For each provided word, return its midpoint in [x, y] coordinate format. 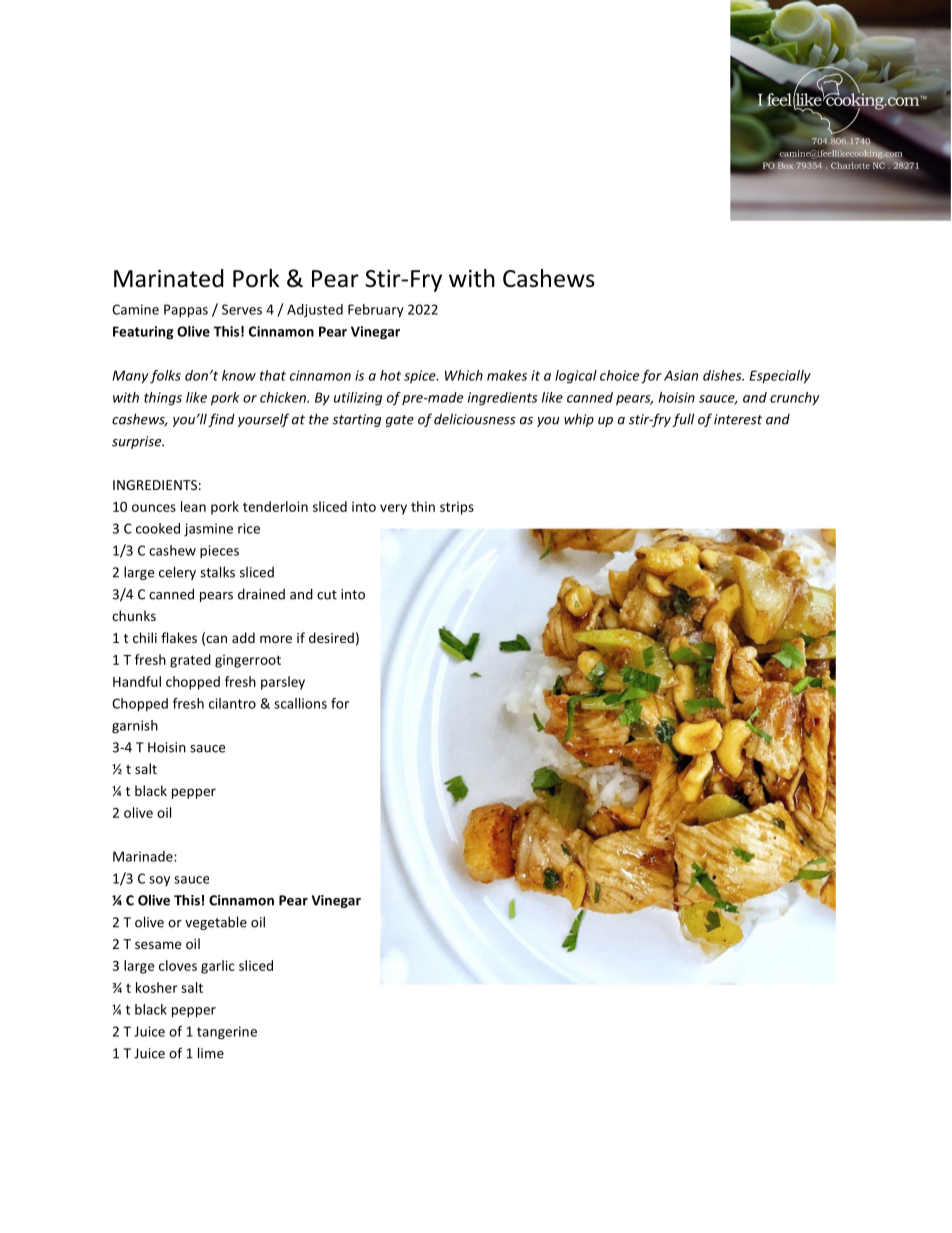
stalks [217, 572]
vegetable [216, 923]
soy [159, 881]
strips [457, 508]
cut [327, 595]
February [376, 311]
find [221, 420]
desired [331, 637]
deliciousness [475, 419]
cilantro [232, 703]
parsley [283, 683]
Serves [242, 309]
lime [211, 1053]
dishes [723, 375]
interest [738, 419]
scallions [300, 703]
